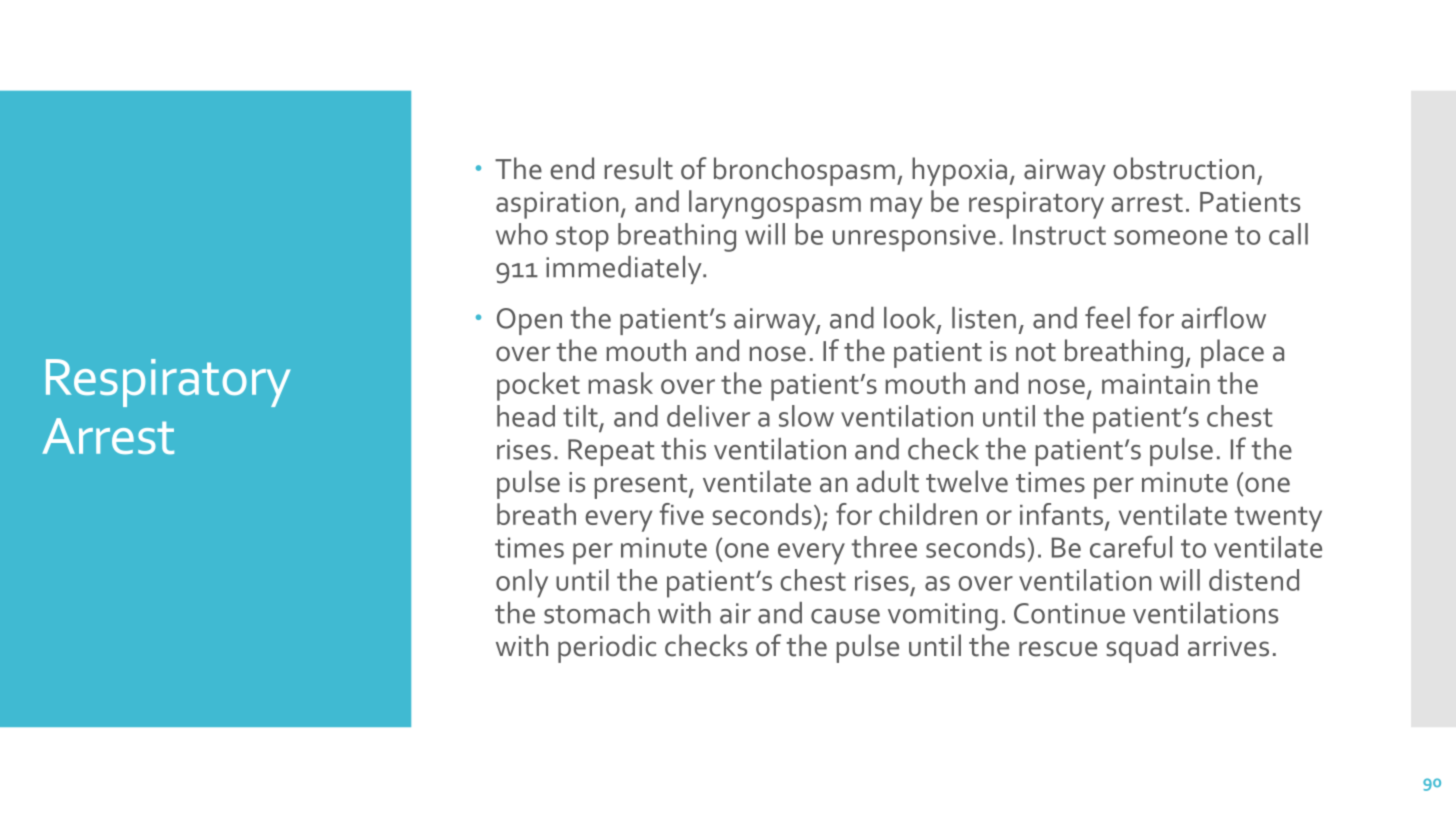 This document has height=819, width=1456. Describe the element at coordinates (959, 171) in the document. I see `hypoxia` at that location.
